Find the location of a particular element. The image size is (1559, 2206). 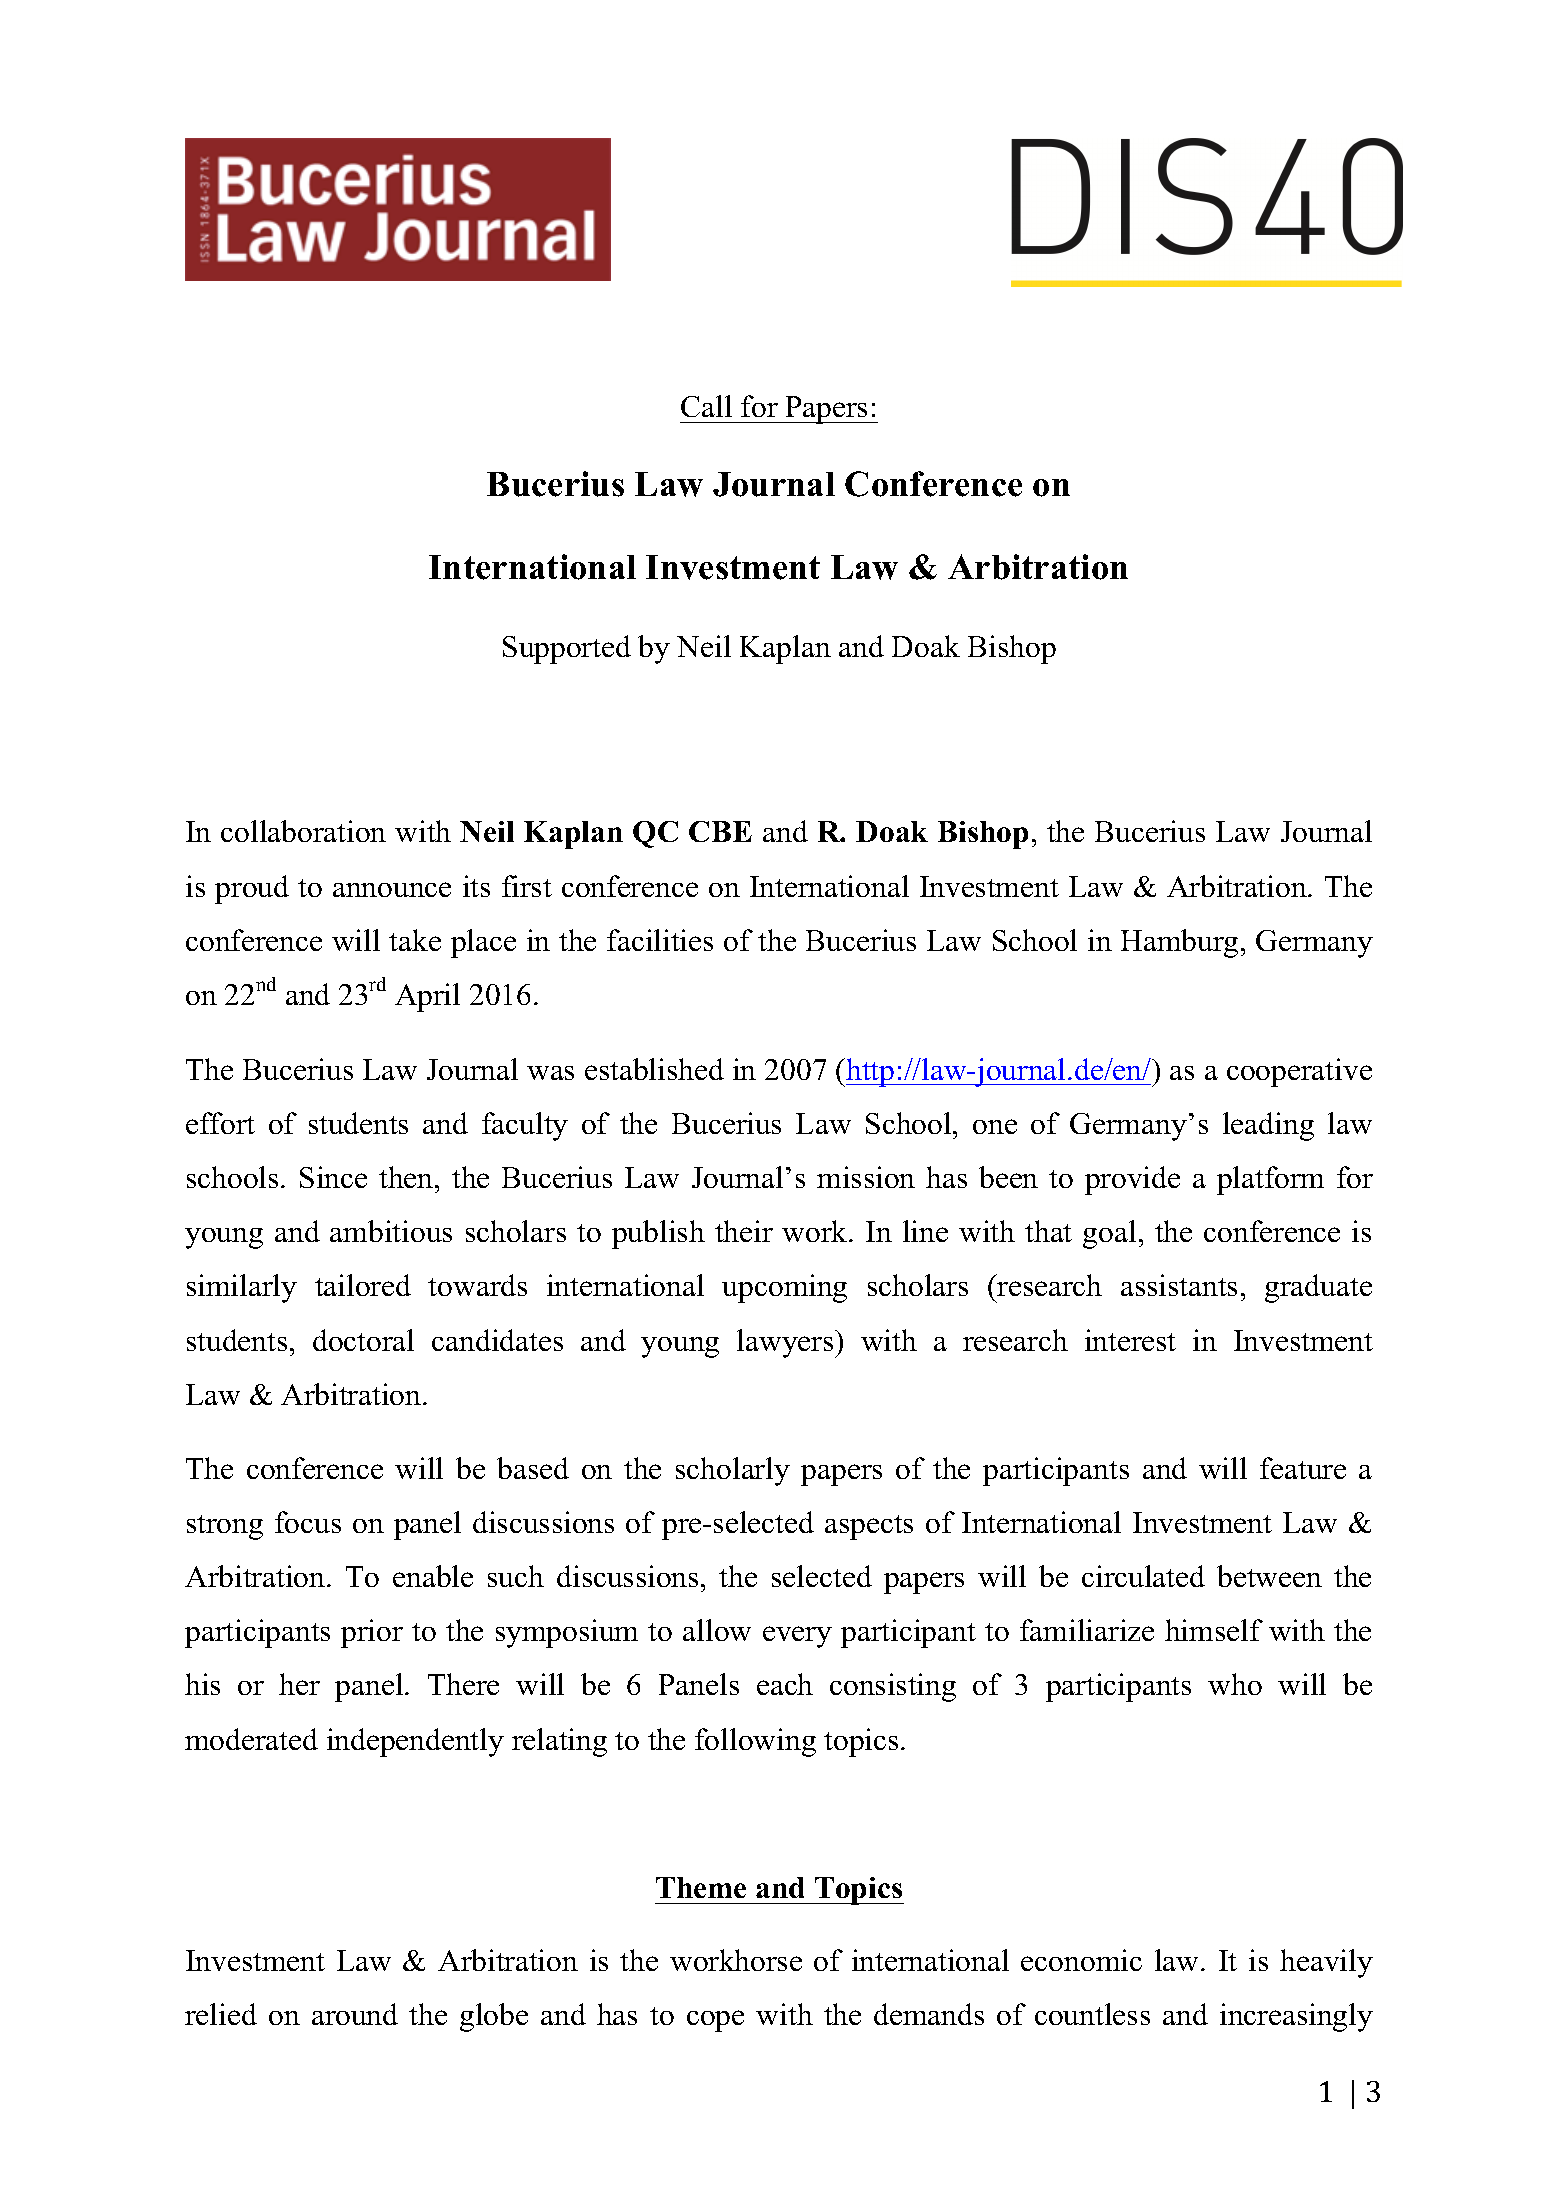

collaboration is located at coordinates (303, 831).
